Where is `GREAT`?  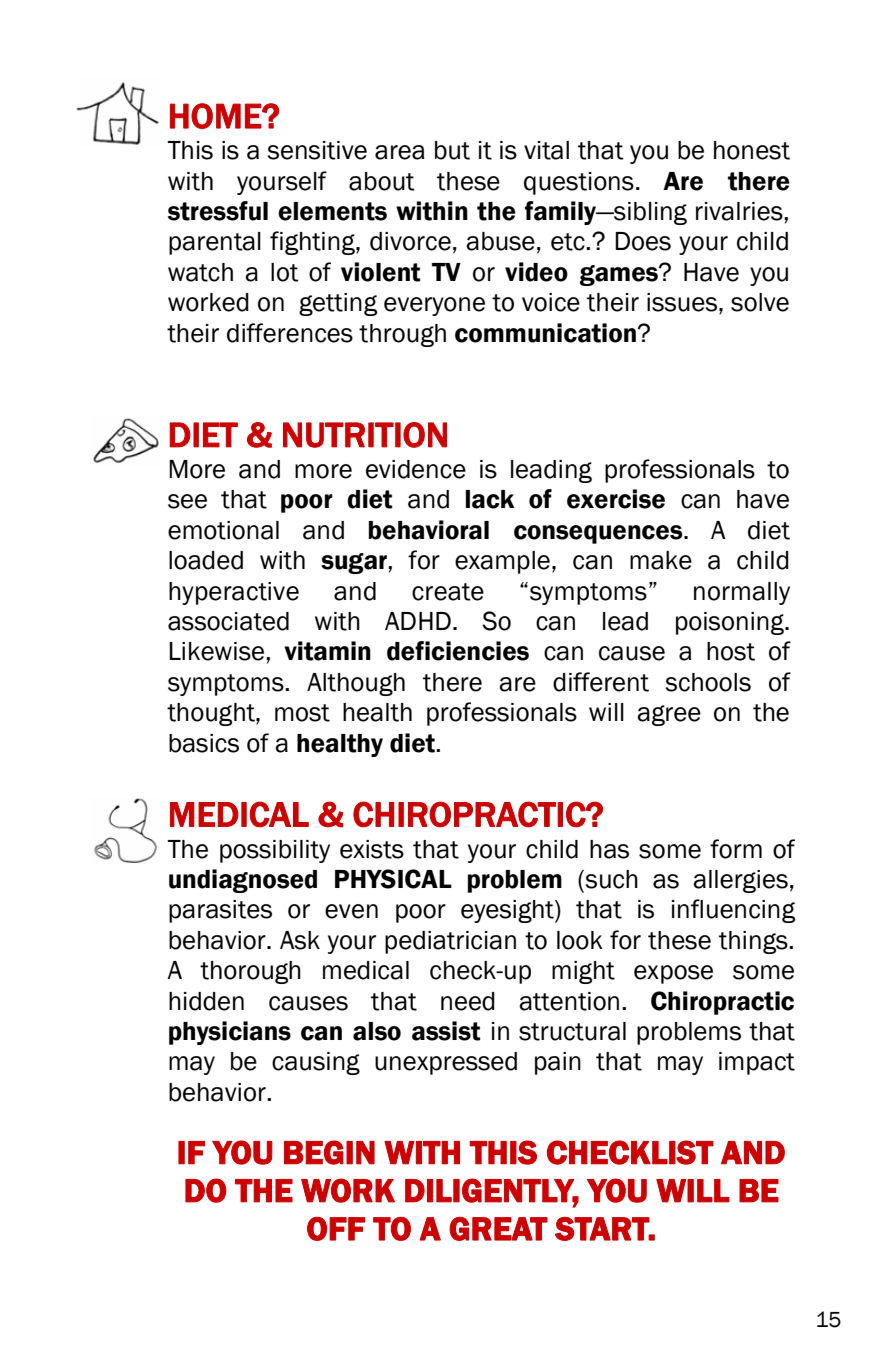 GREAT is located at coordinates (498, 1229).
